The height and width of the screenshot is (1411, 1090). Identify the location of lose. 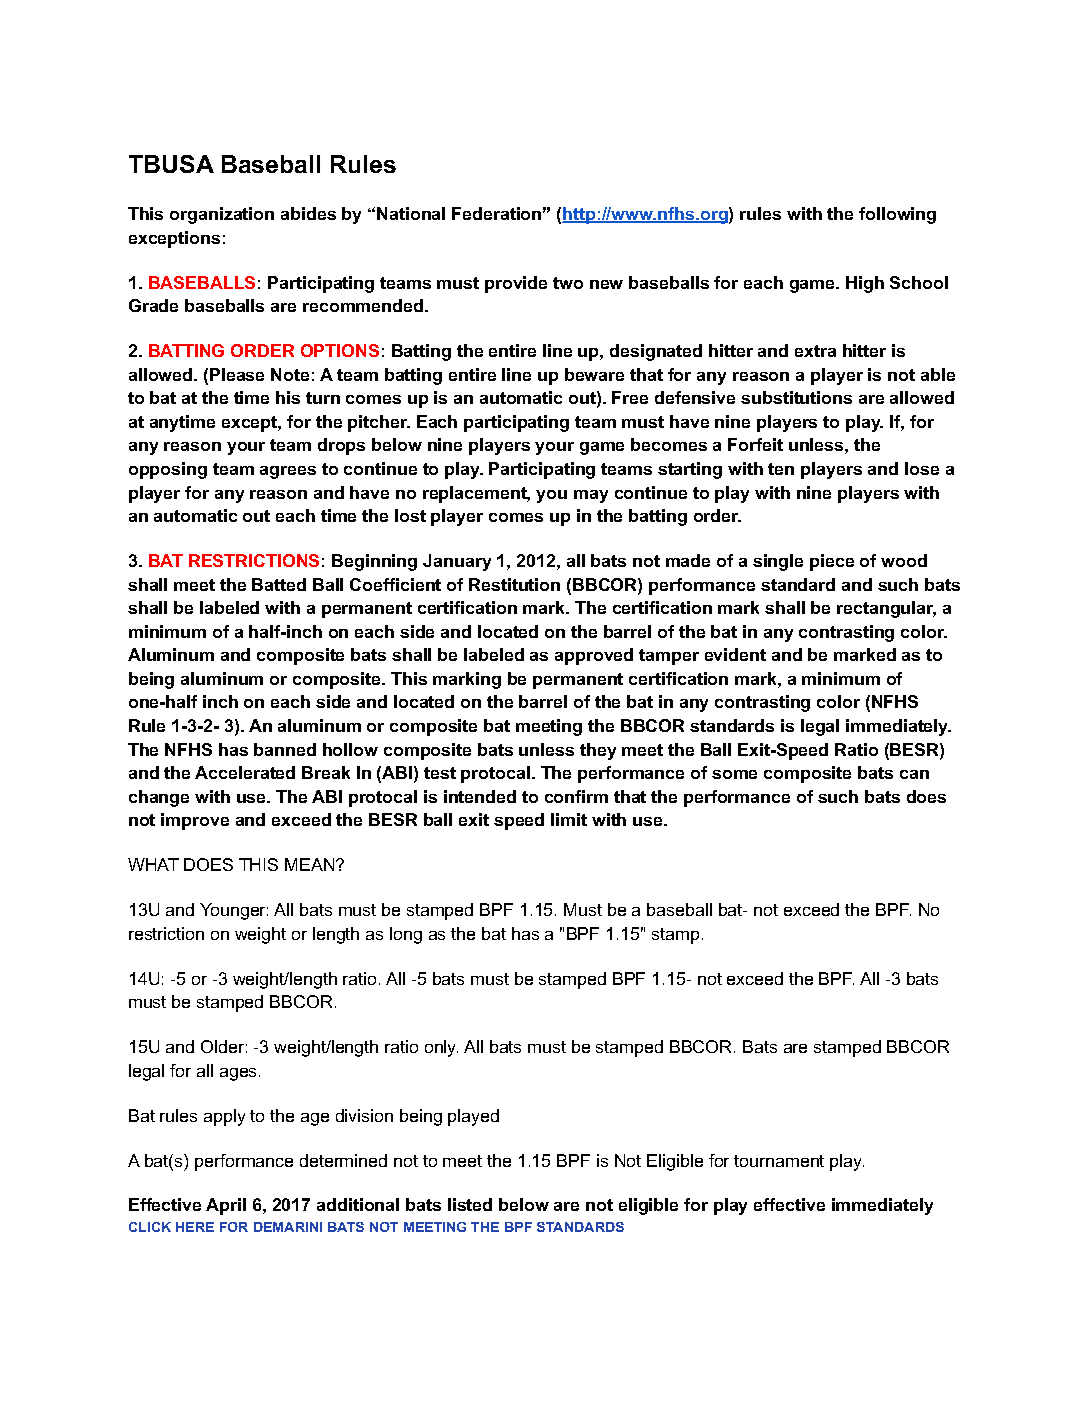
(922, 468).
